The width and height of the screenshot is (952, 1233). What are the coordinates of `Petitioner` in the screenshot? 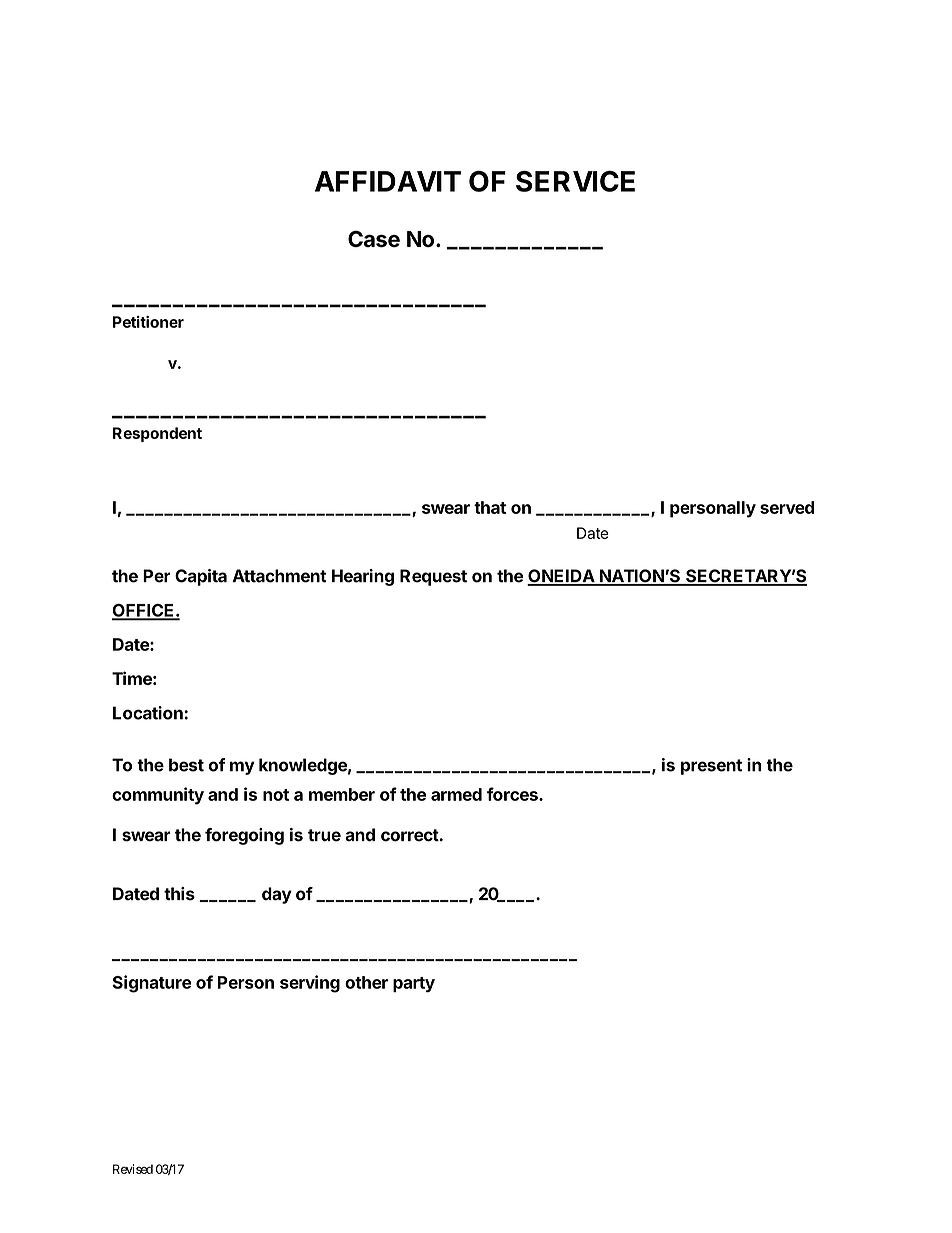 It's located at (148, 322).
